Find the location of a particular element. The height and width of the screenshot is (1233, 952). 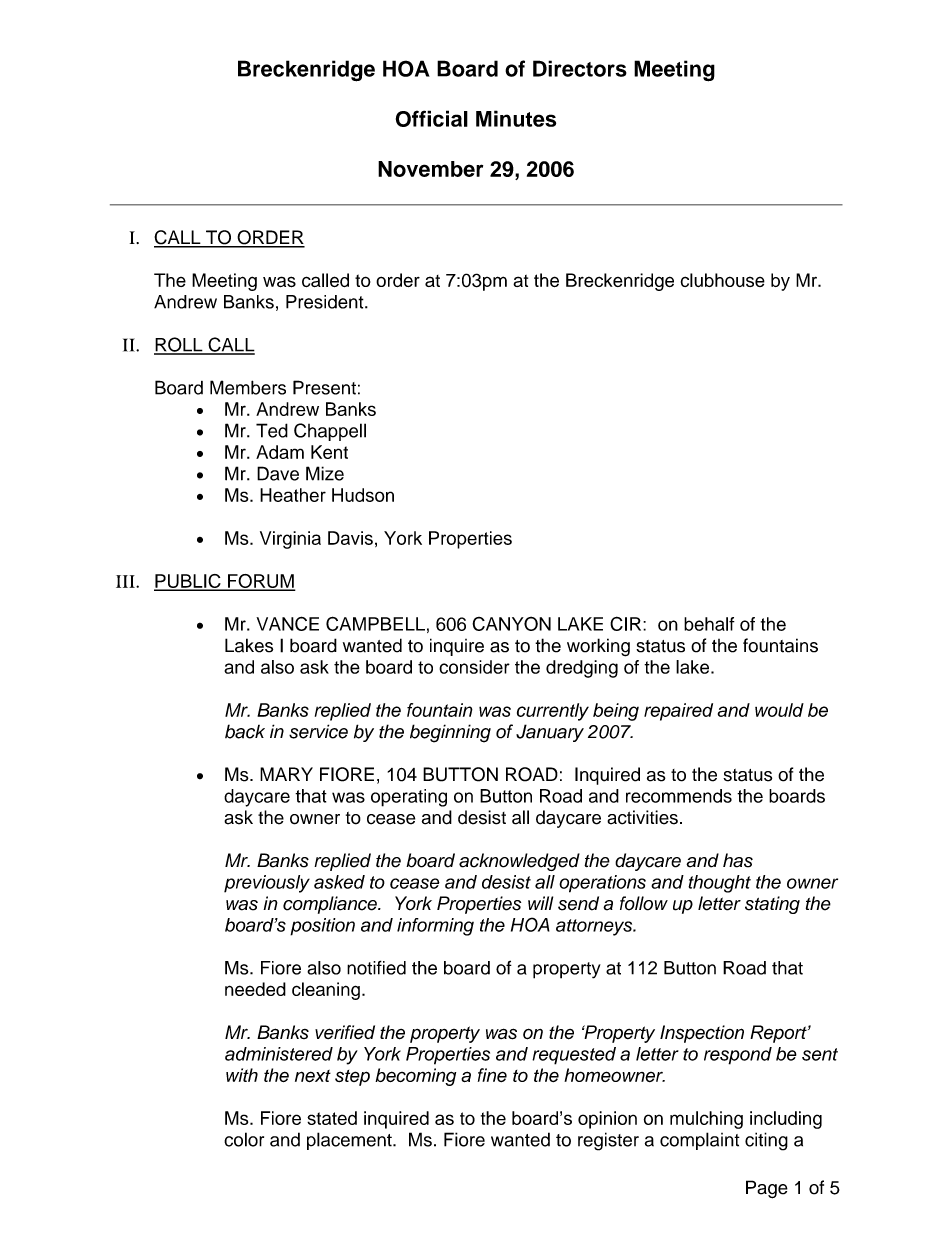

complaint is located at coordinates (700, 1141).
